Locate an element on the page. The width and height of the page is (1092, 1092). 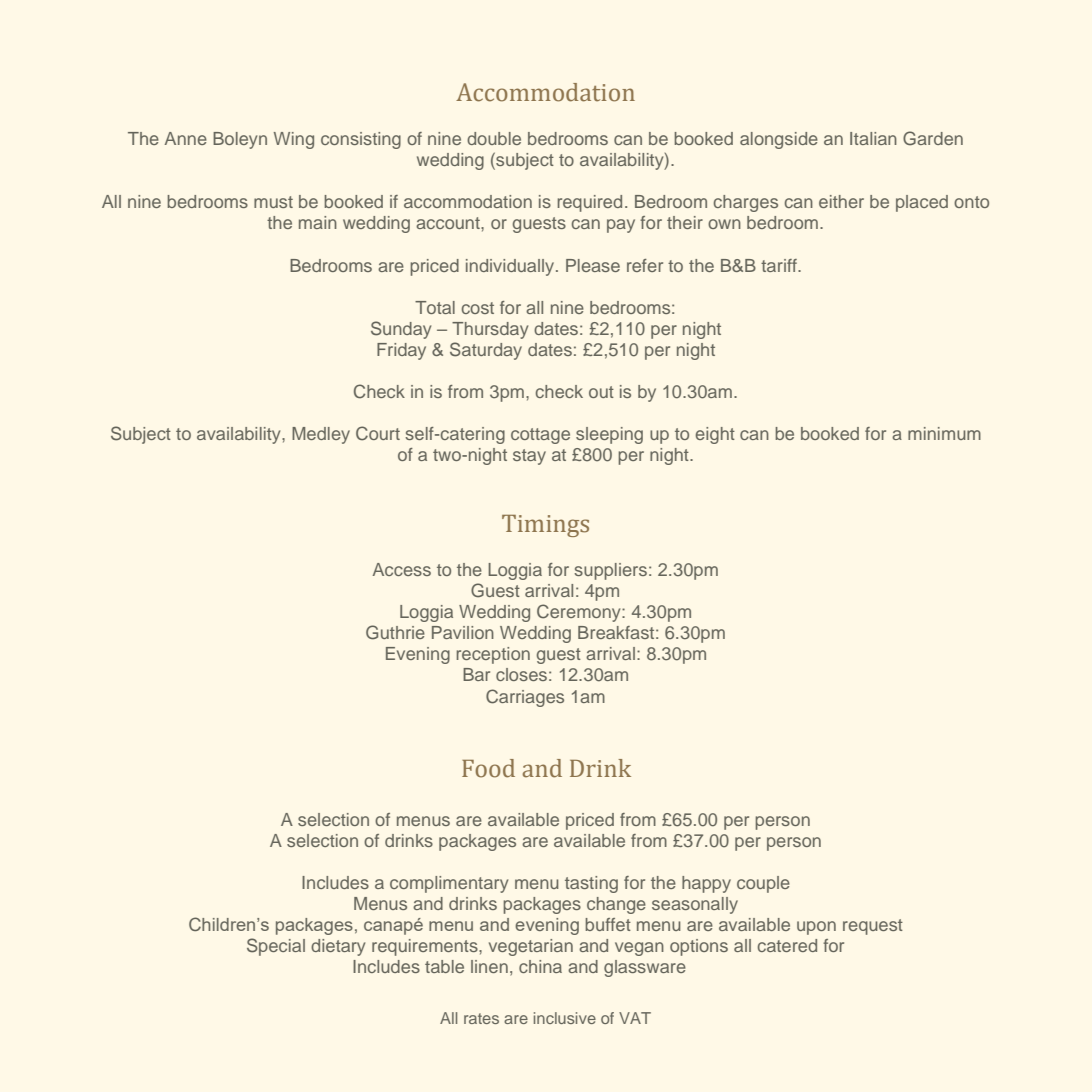
inclusive is located at coordinates (565, 1018).
